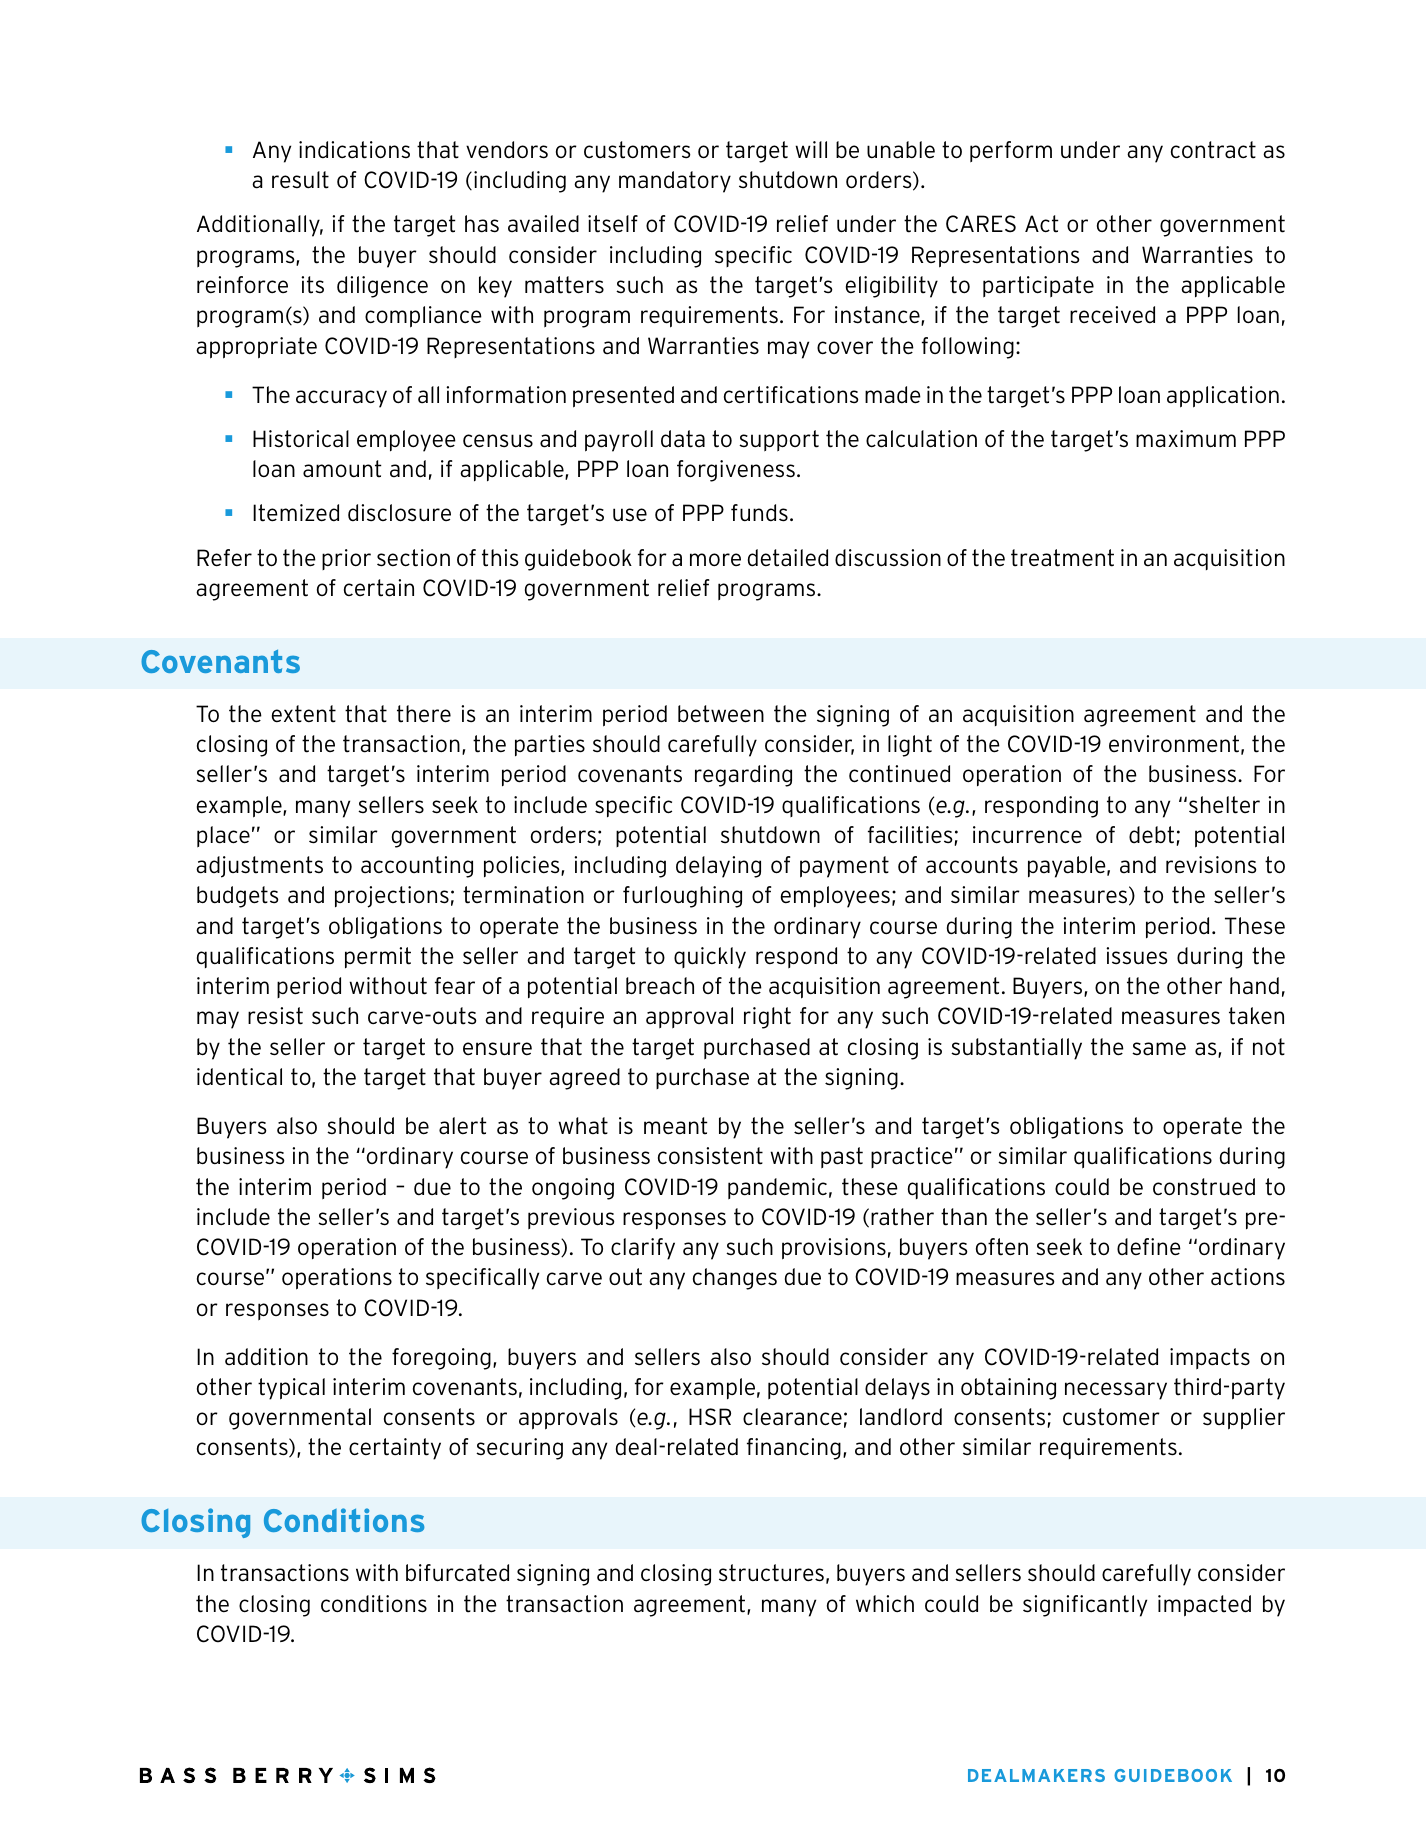  I want to click on contract, so click(1213, 150).
